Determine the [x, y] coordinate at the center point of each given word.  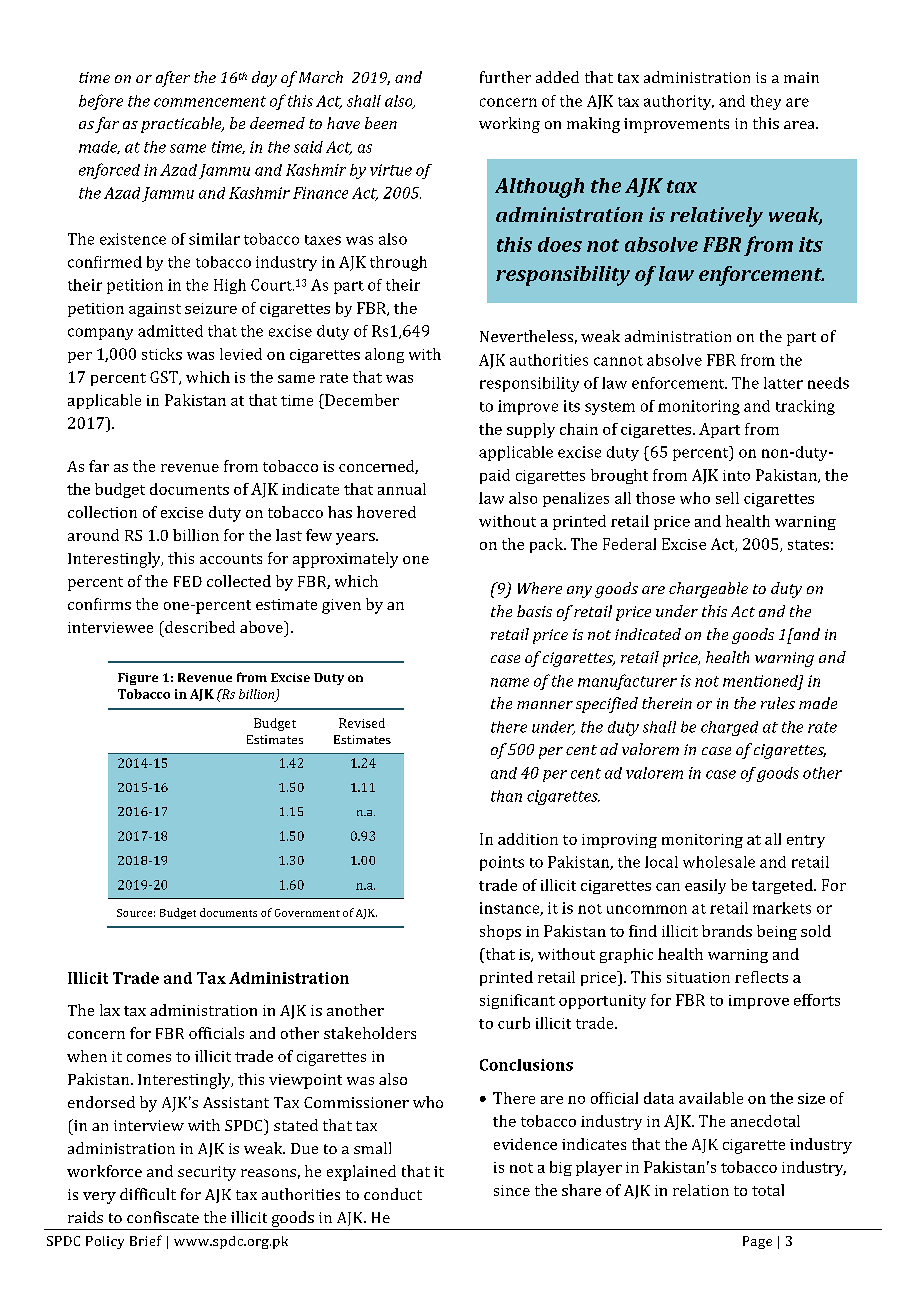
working [509, 125]
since [512, 1190]
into [736, 475]
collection [102, 512]
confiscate [163, 1217]
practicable [182, 125]
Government [307, 913]
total [768, 1190]
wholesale [719, 862]
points [502, 863]
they [766, 102]
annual [402, 489]
